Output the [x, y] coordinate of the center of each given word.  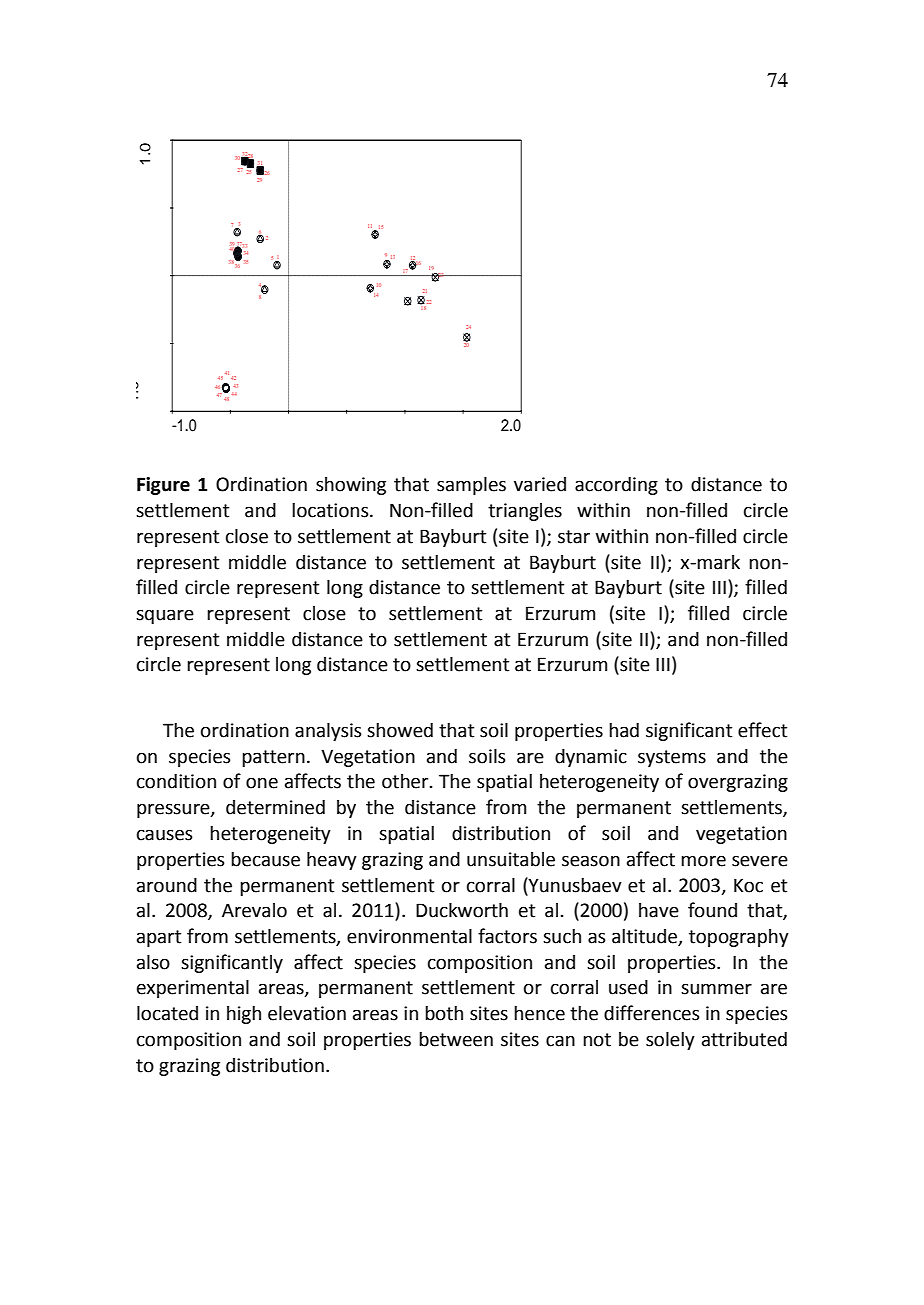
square [165, 616]
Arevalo [254, 910]
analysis [328, 731]
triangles [525, 512]
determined [275, 807]
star [574, 537]
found [712, 910]
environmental [409, 936]
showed [400, 730]
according [616, 485]
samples [471, 485]
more [703, 861]
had [624, 730]
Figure [163, 486]
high [244, 1014]
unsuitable [511, 859]
